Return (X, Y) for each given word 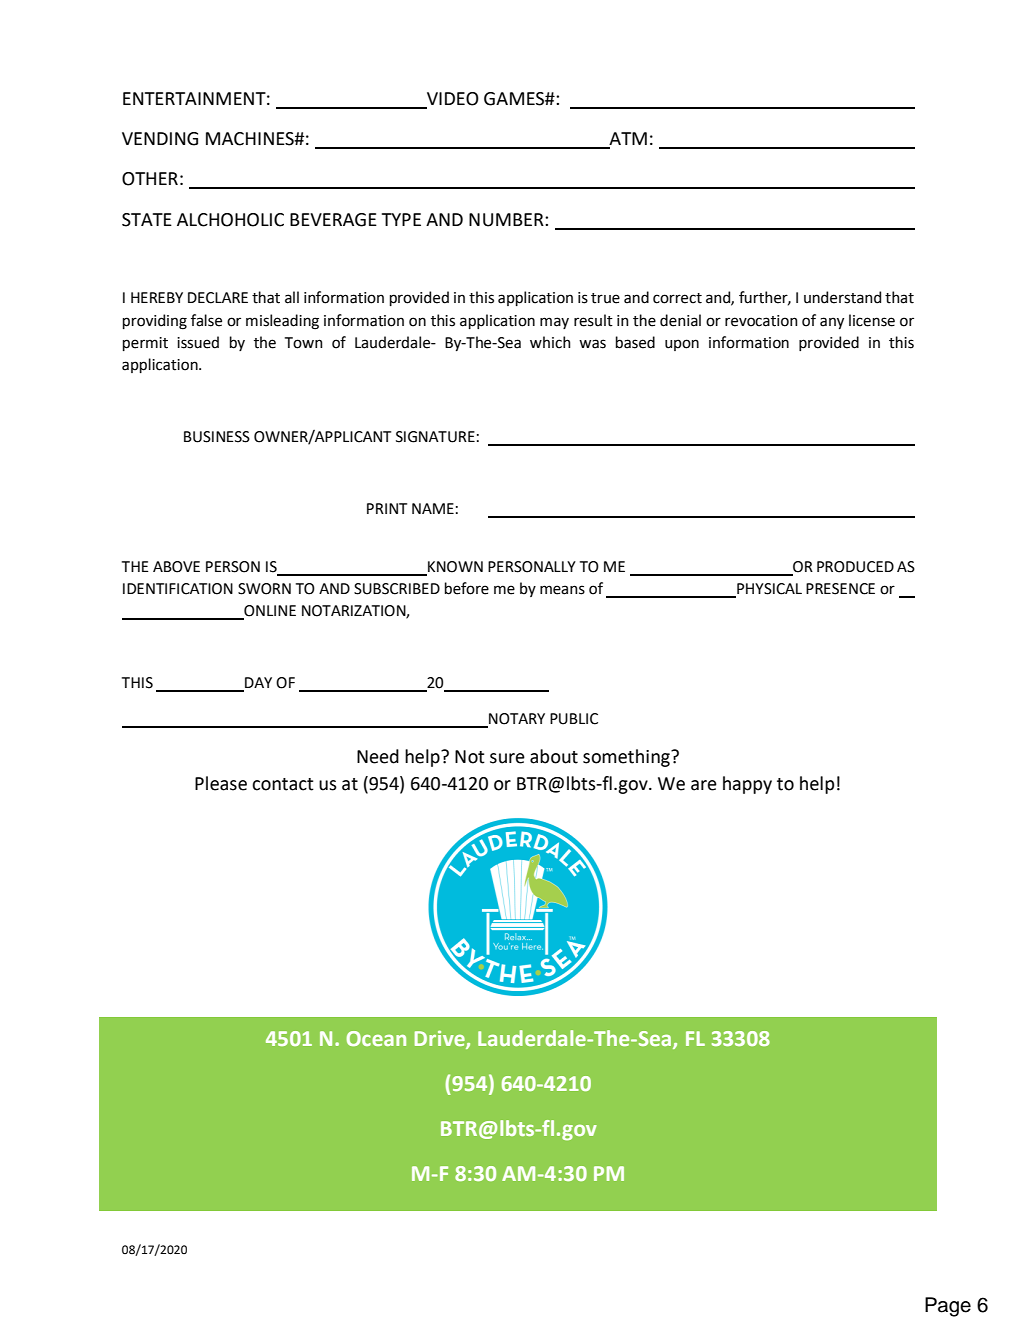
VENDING (160, 139)
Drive (441, 1039)
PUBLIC (574, 719)
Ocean (376, 1038)
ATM (627, 140)
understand (842, 297)
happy (747, 785)
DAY (257, 684)
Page (948, 1307)
